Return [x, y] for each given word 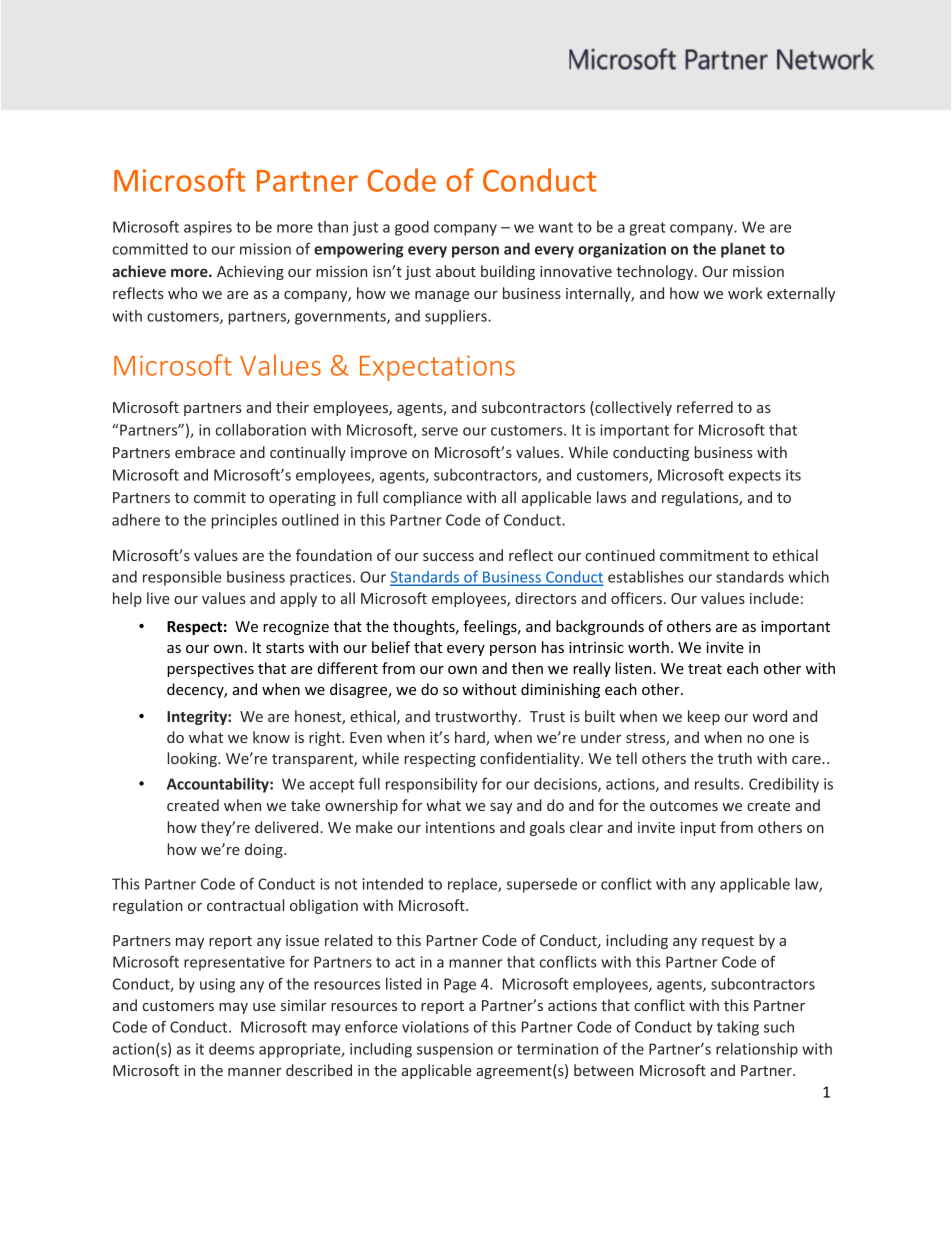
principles [244, 521]
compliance [422, 498]
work [745, 293]
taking [738, 1028]
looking [193, 759]
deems [231, 1049]
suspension [455, 1050]
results [718, 784]
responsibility [432, 785]
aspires [208, 228]
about [456, 271]
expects [755, 477]
